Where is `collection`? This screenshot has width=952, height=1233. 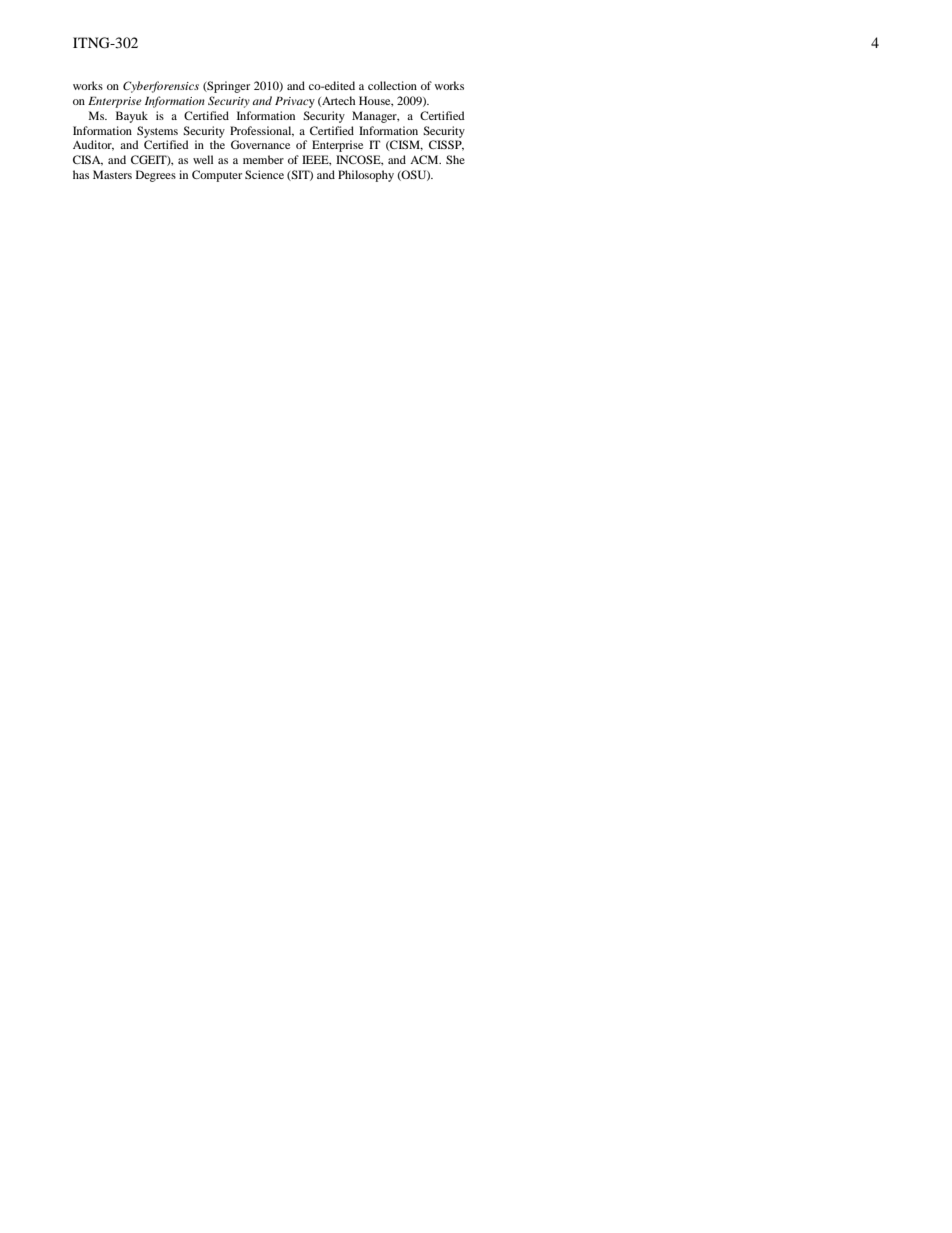
collection is located at coordinates (392, 85).
